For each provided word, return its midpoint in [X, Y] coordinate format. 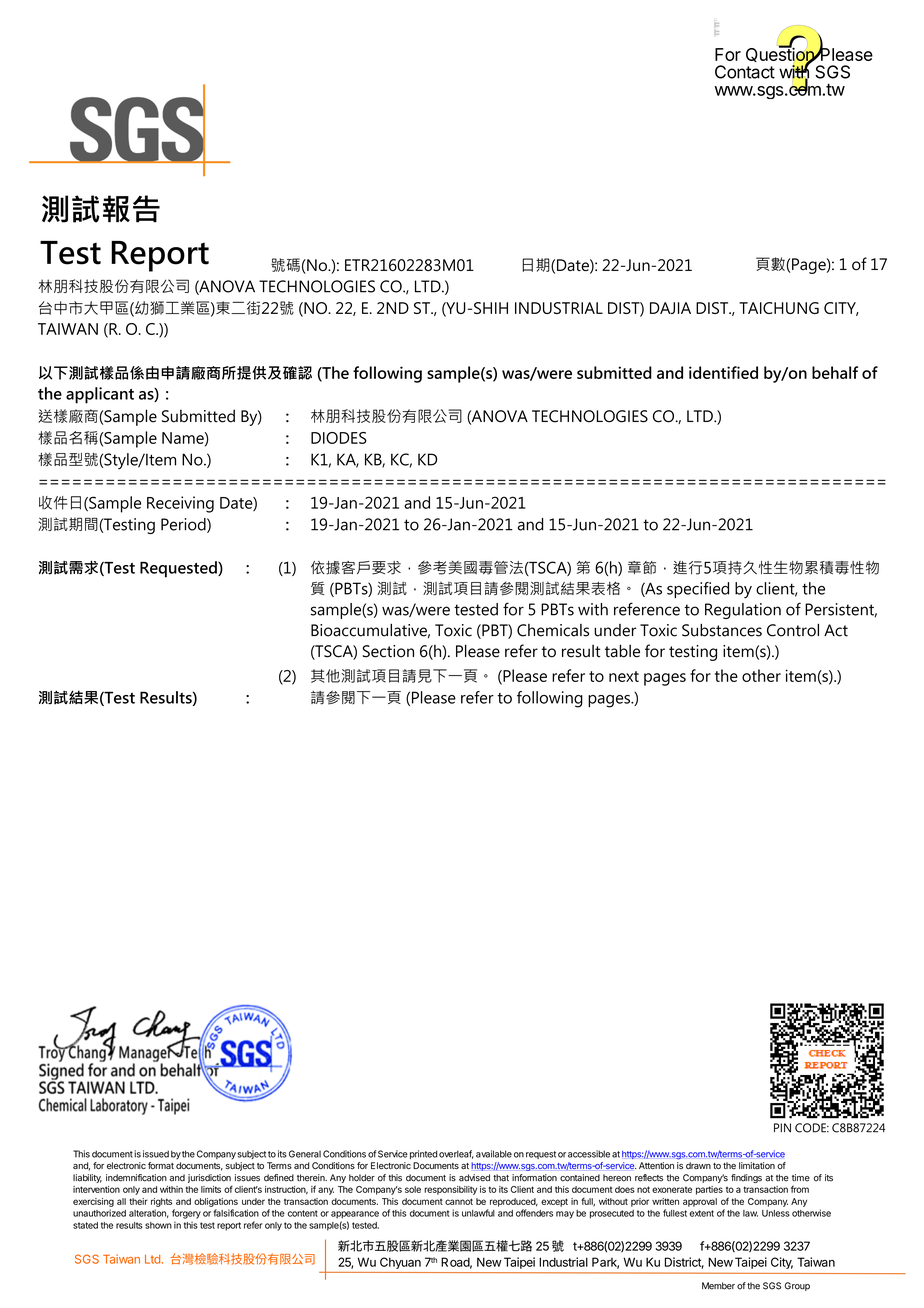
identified [723, 372]
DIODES [339, 438]
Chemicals [553, 630]
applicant [100, 395]
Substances [722, 630]
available [494, 1154]
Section [388, 651]
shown [158, 1225]
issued [156, 1154]
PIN [782, 1127]
